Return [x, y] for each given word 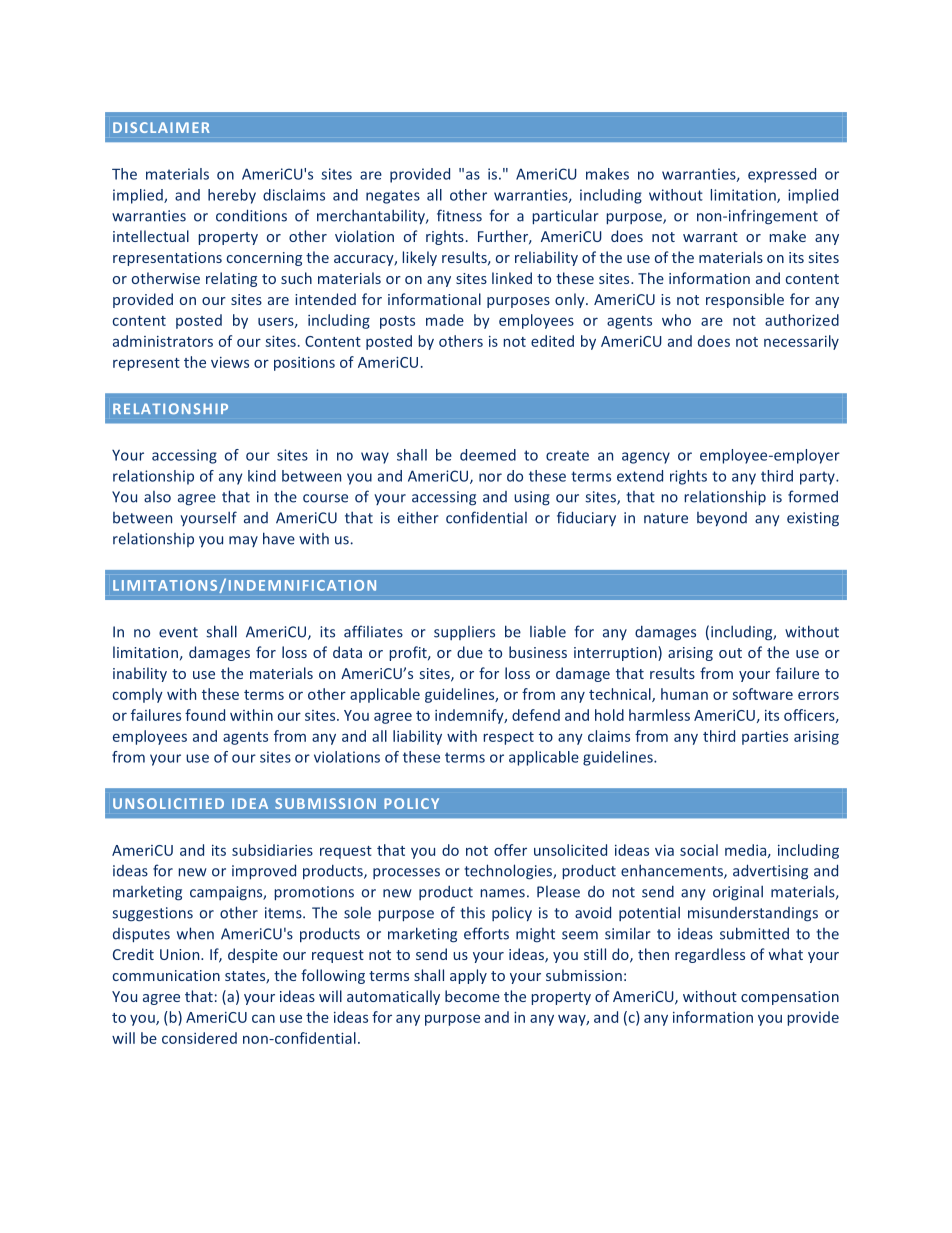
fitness [459, 215]
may [243, 541]
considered [199, 1038]
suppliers [464, 633]
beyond [722, 519]
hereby [232, 196]
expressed [782, 175]
